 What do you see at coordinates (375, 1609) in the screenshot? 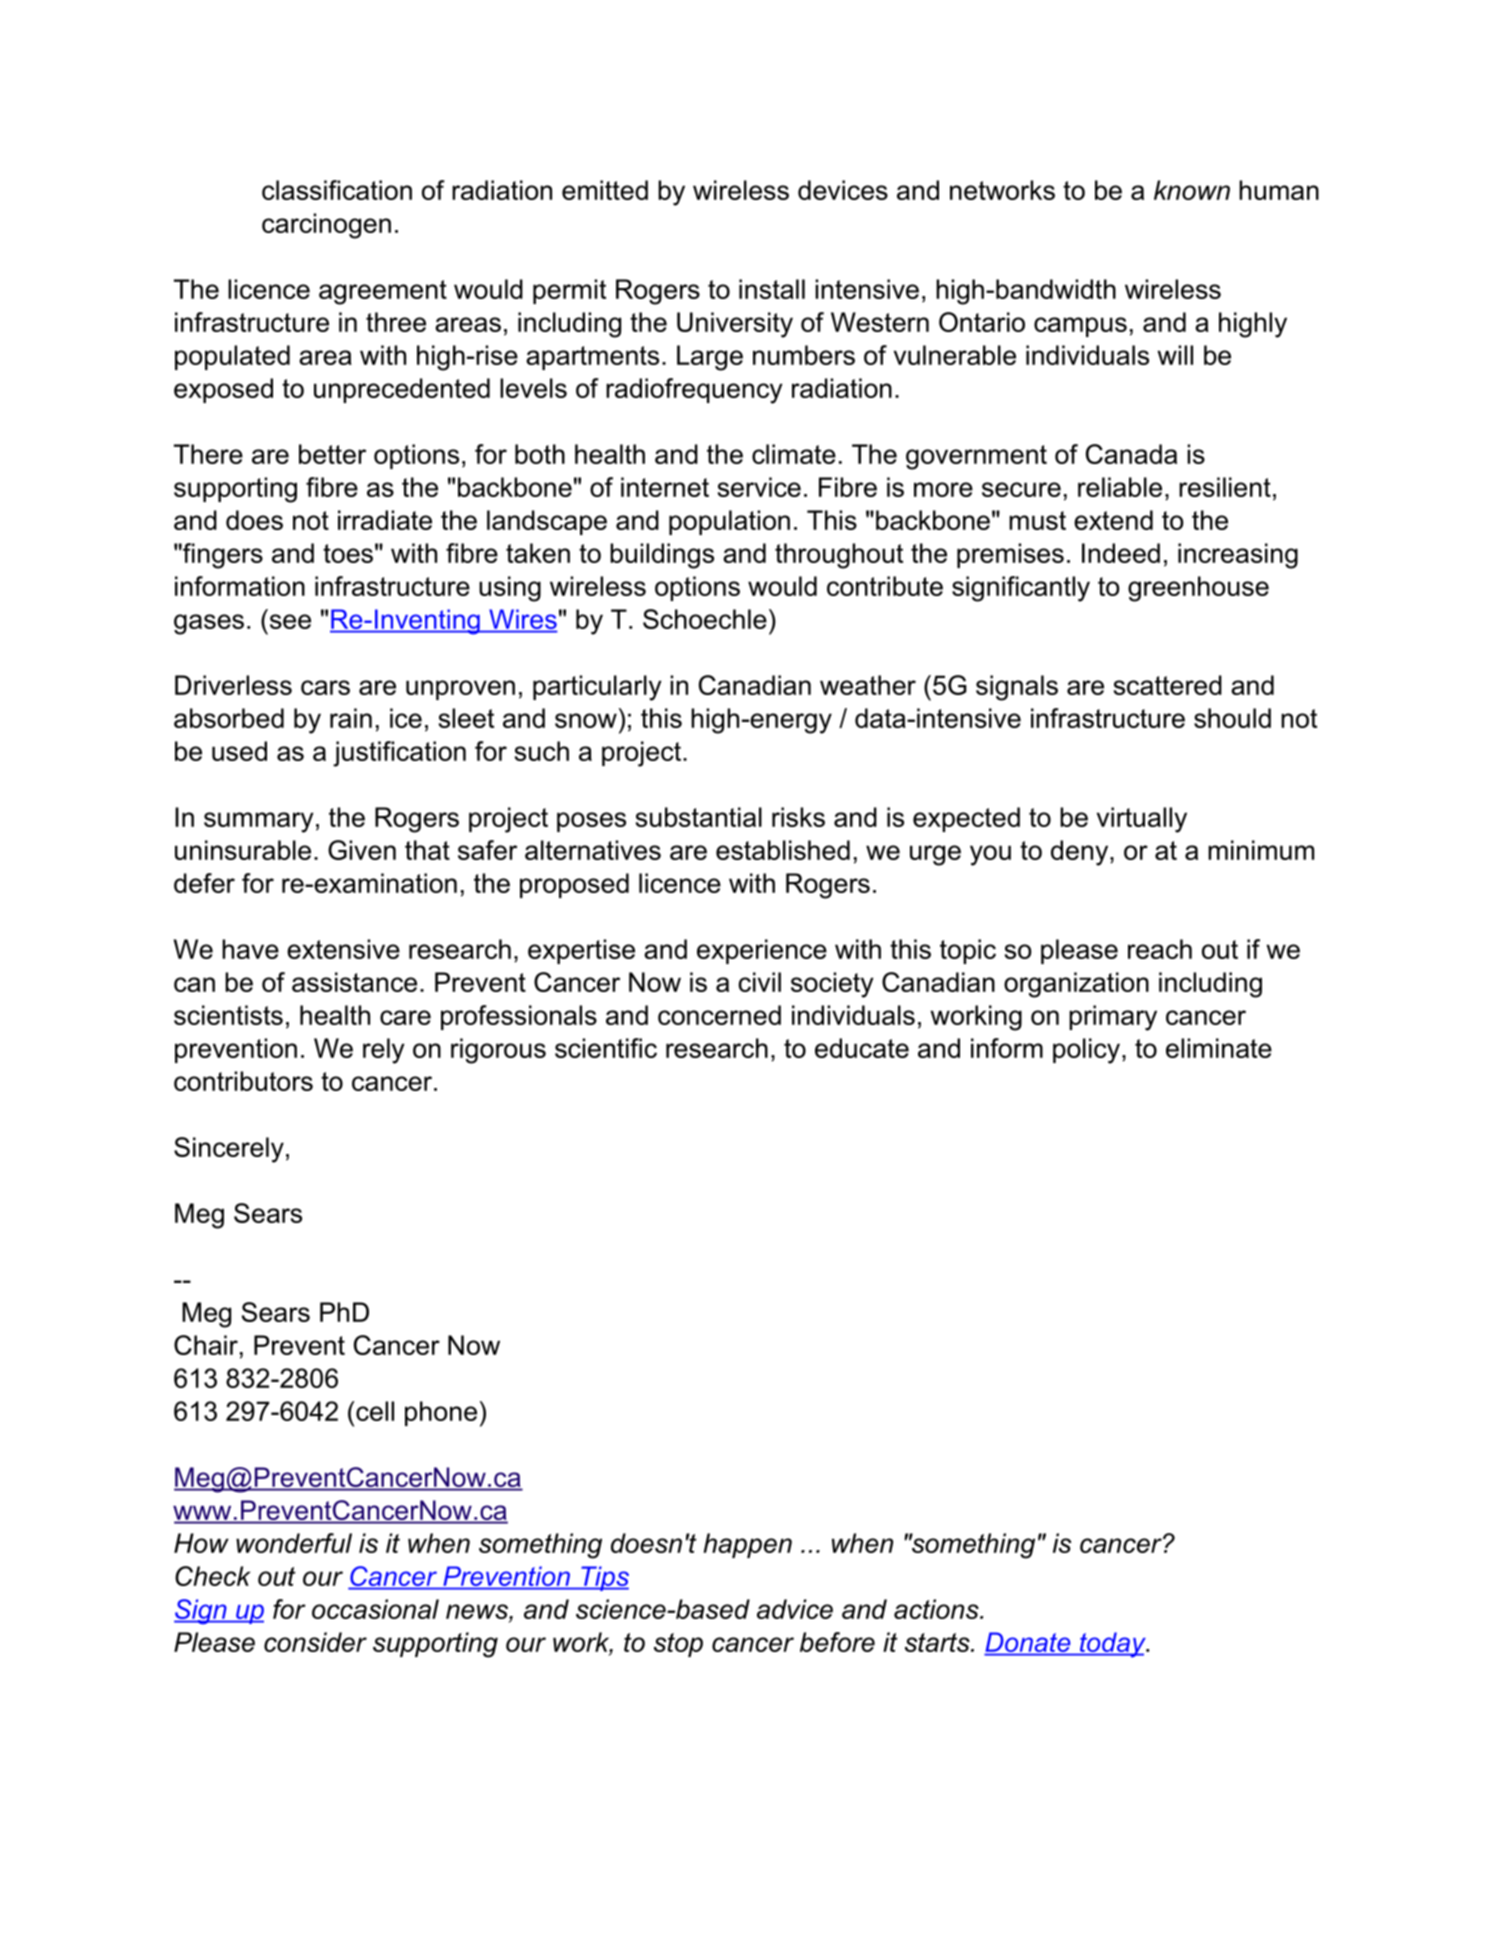
I see `occasional` at bounding box center [375, 1609].
